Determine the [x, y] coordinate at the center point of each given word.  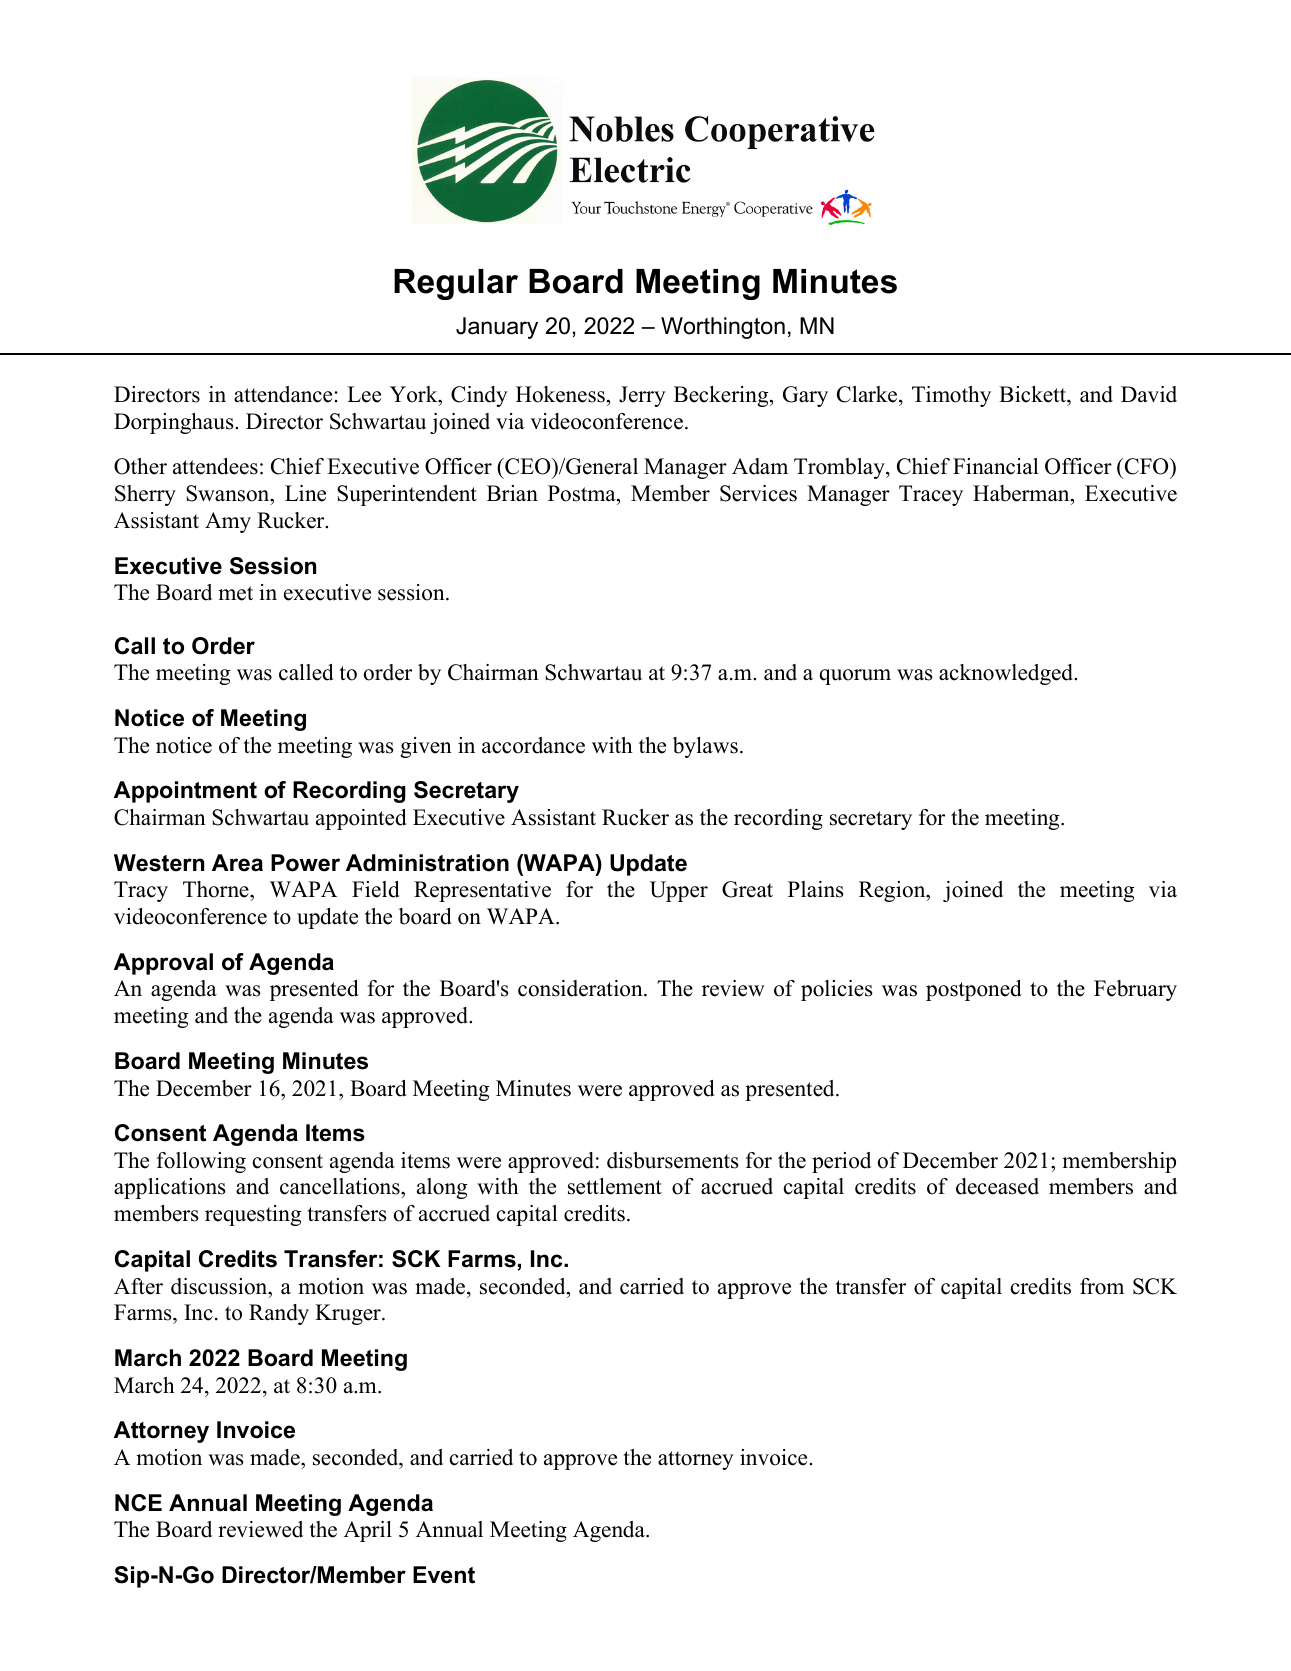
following [201, 1162]
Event [444, 1575]
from [1102, 1286]
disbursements [673, 1160]
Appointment [185, 792]
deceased [997, 1186]
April [368, 1531]
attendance [283, 394]
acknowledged [1007, 674]
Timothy [951, 396]
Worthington [723, 328]
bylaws [705, 747]
